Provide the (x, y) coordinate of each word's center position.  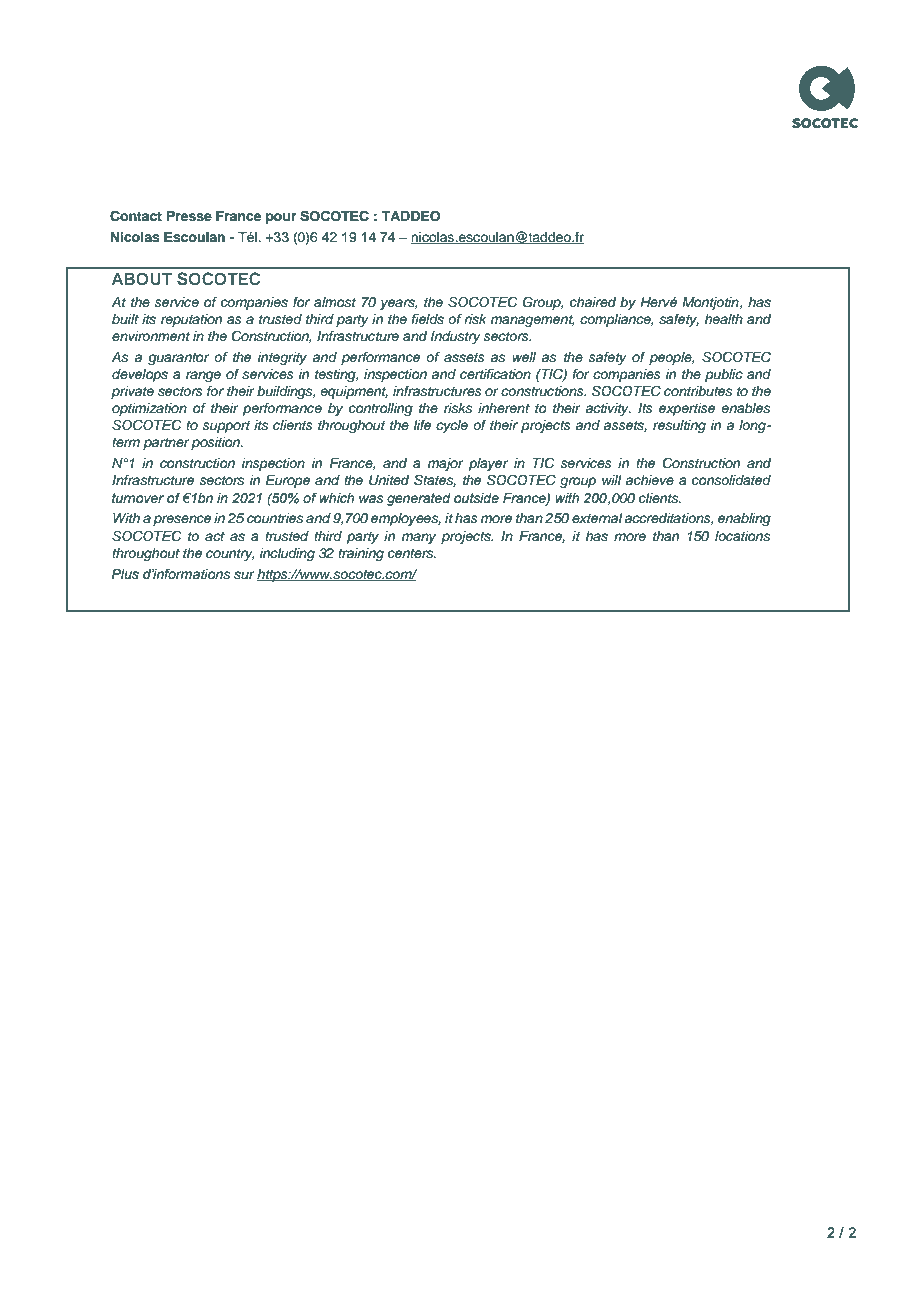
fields (428, 319)
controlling (381, 409)
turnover (138, 498)
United (389, 480)
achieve (649, 480)
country (230, 555)
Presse (189, 216)
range (203, 376)
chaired (593, 302)
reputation (191, 320)
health (724, 319)
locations (742, 536)
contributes (698, 391)
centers (412, 554)
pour (281, 218)
